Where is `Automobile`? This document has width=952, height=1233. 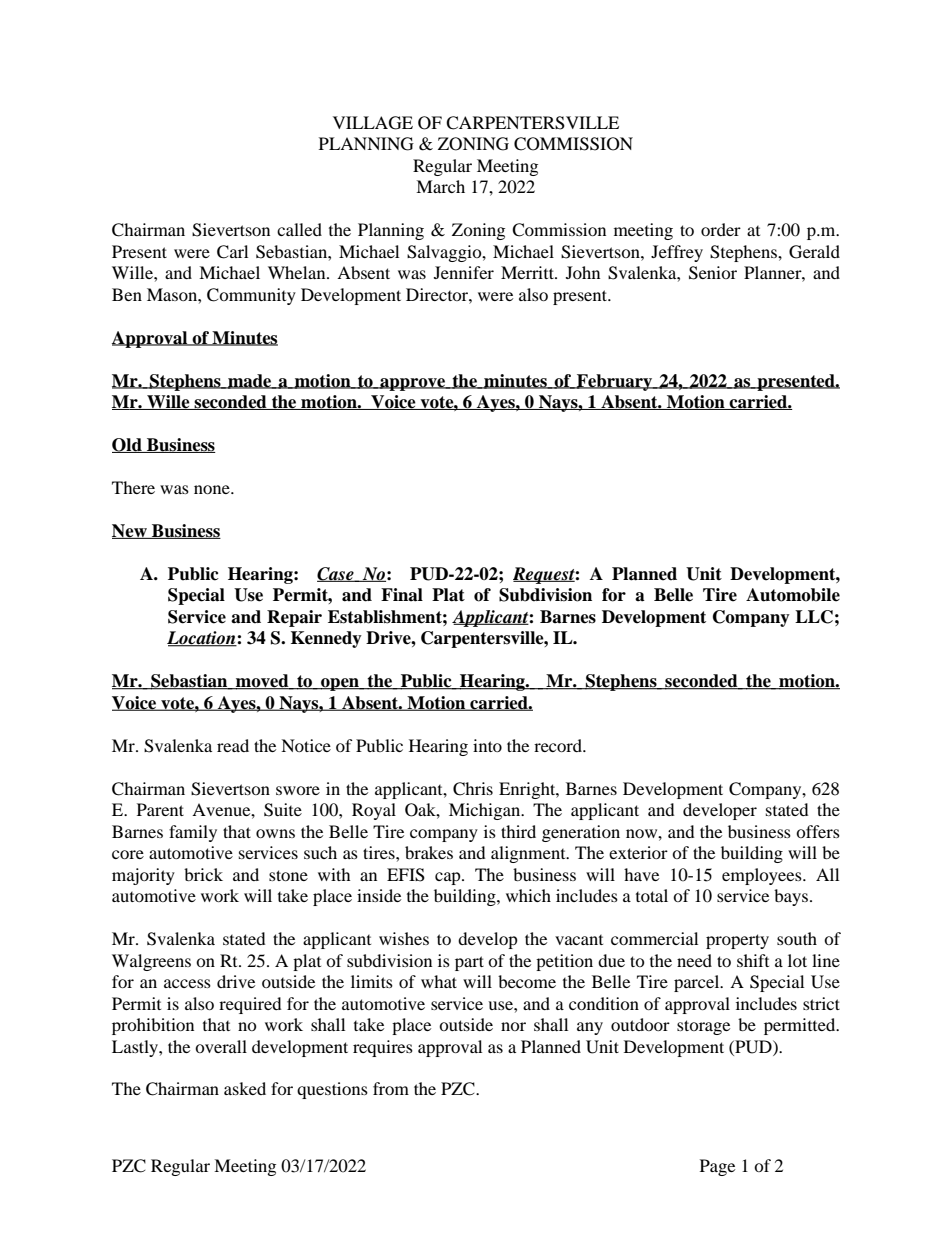
Automobile is located at coordinates (793, 595).
